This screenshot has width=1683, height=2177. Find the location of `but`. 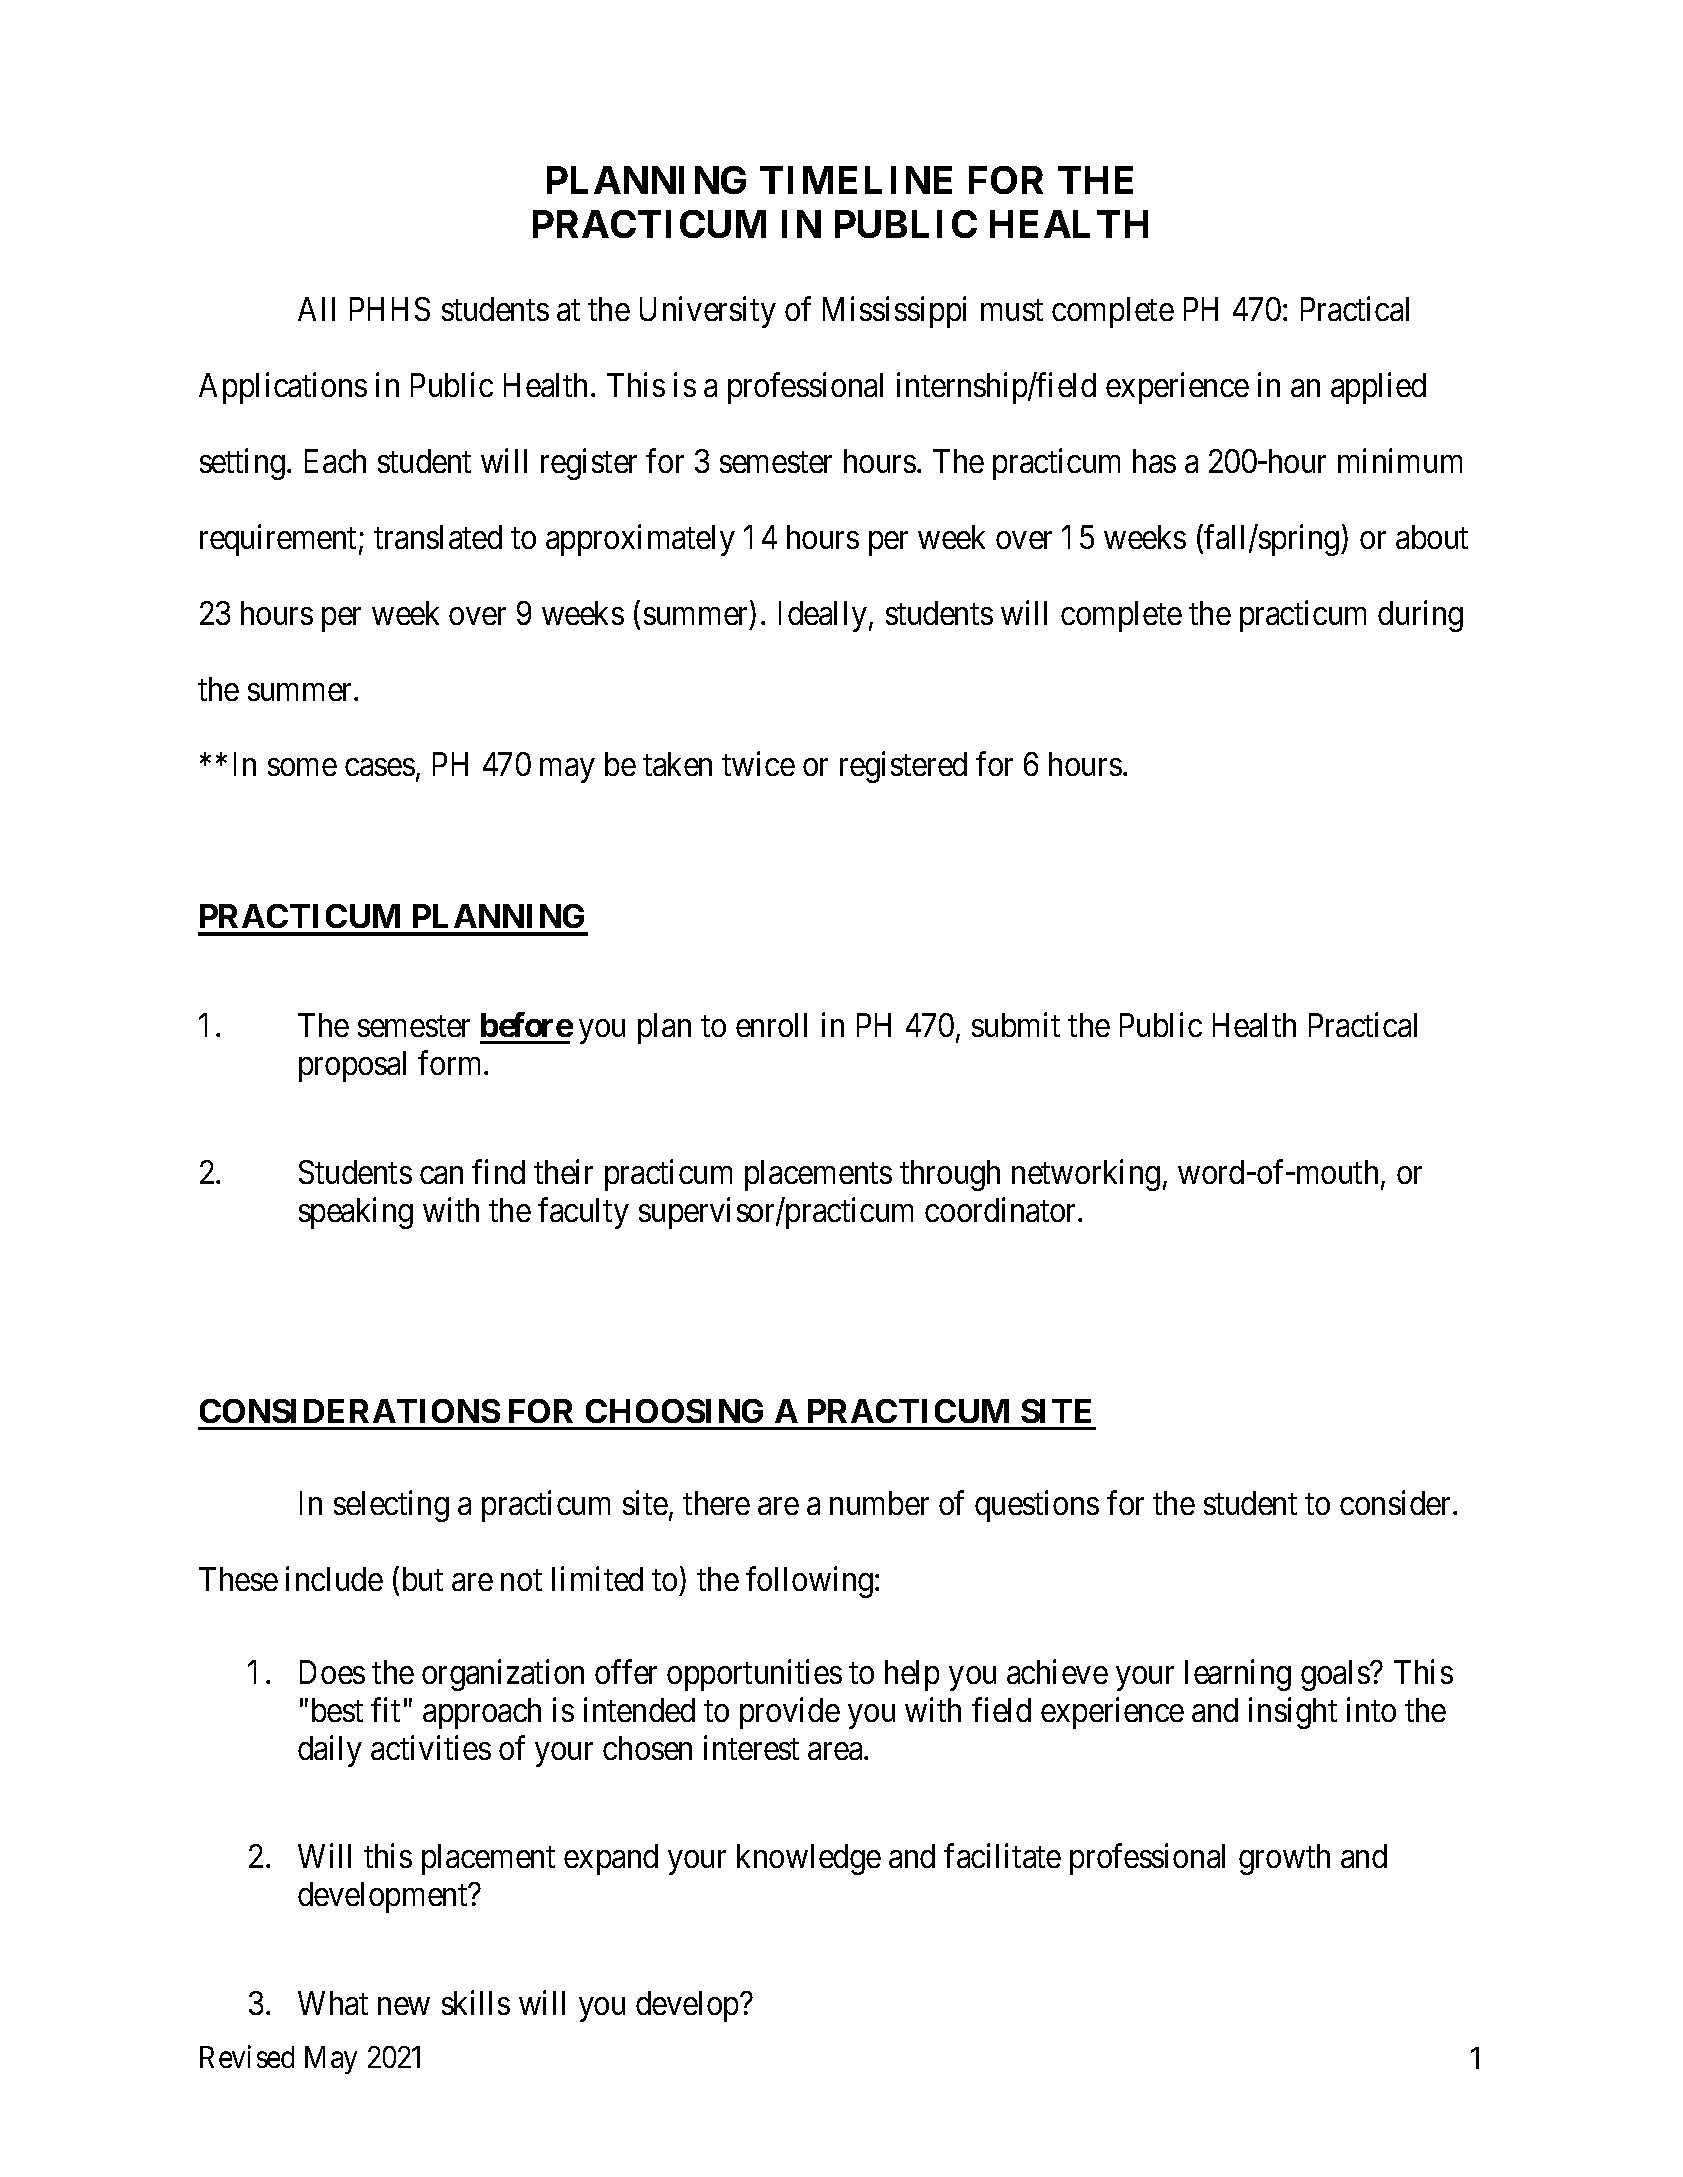

but is located at coordinates (423, 1579).
